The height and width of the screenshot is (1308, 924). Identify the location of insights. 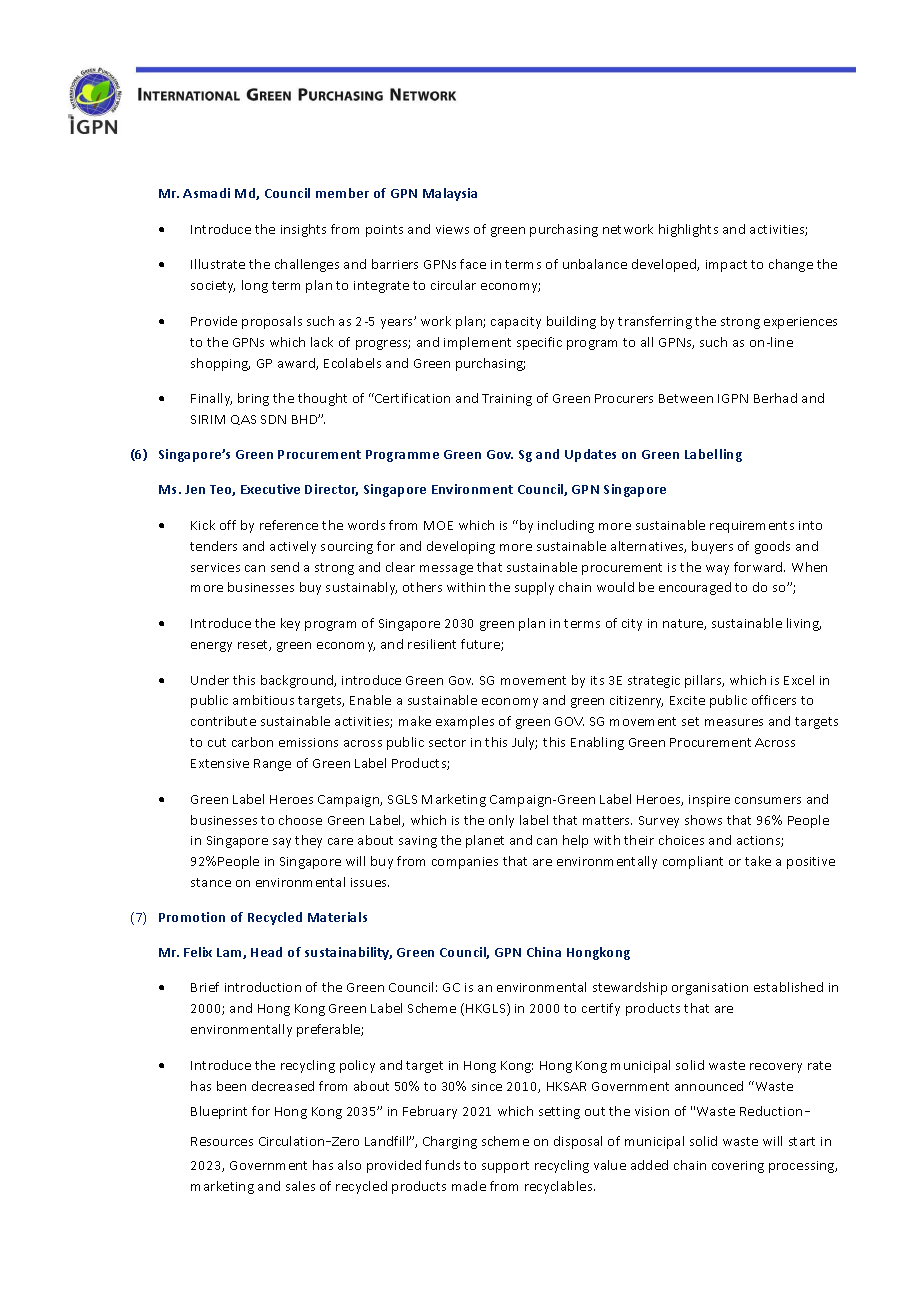
(303, 230).
